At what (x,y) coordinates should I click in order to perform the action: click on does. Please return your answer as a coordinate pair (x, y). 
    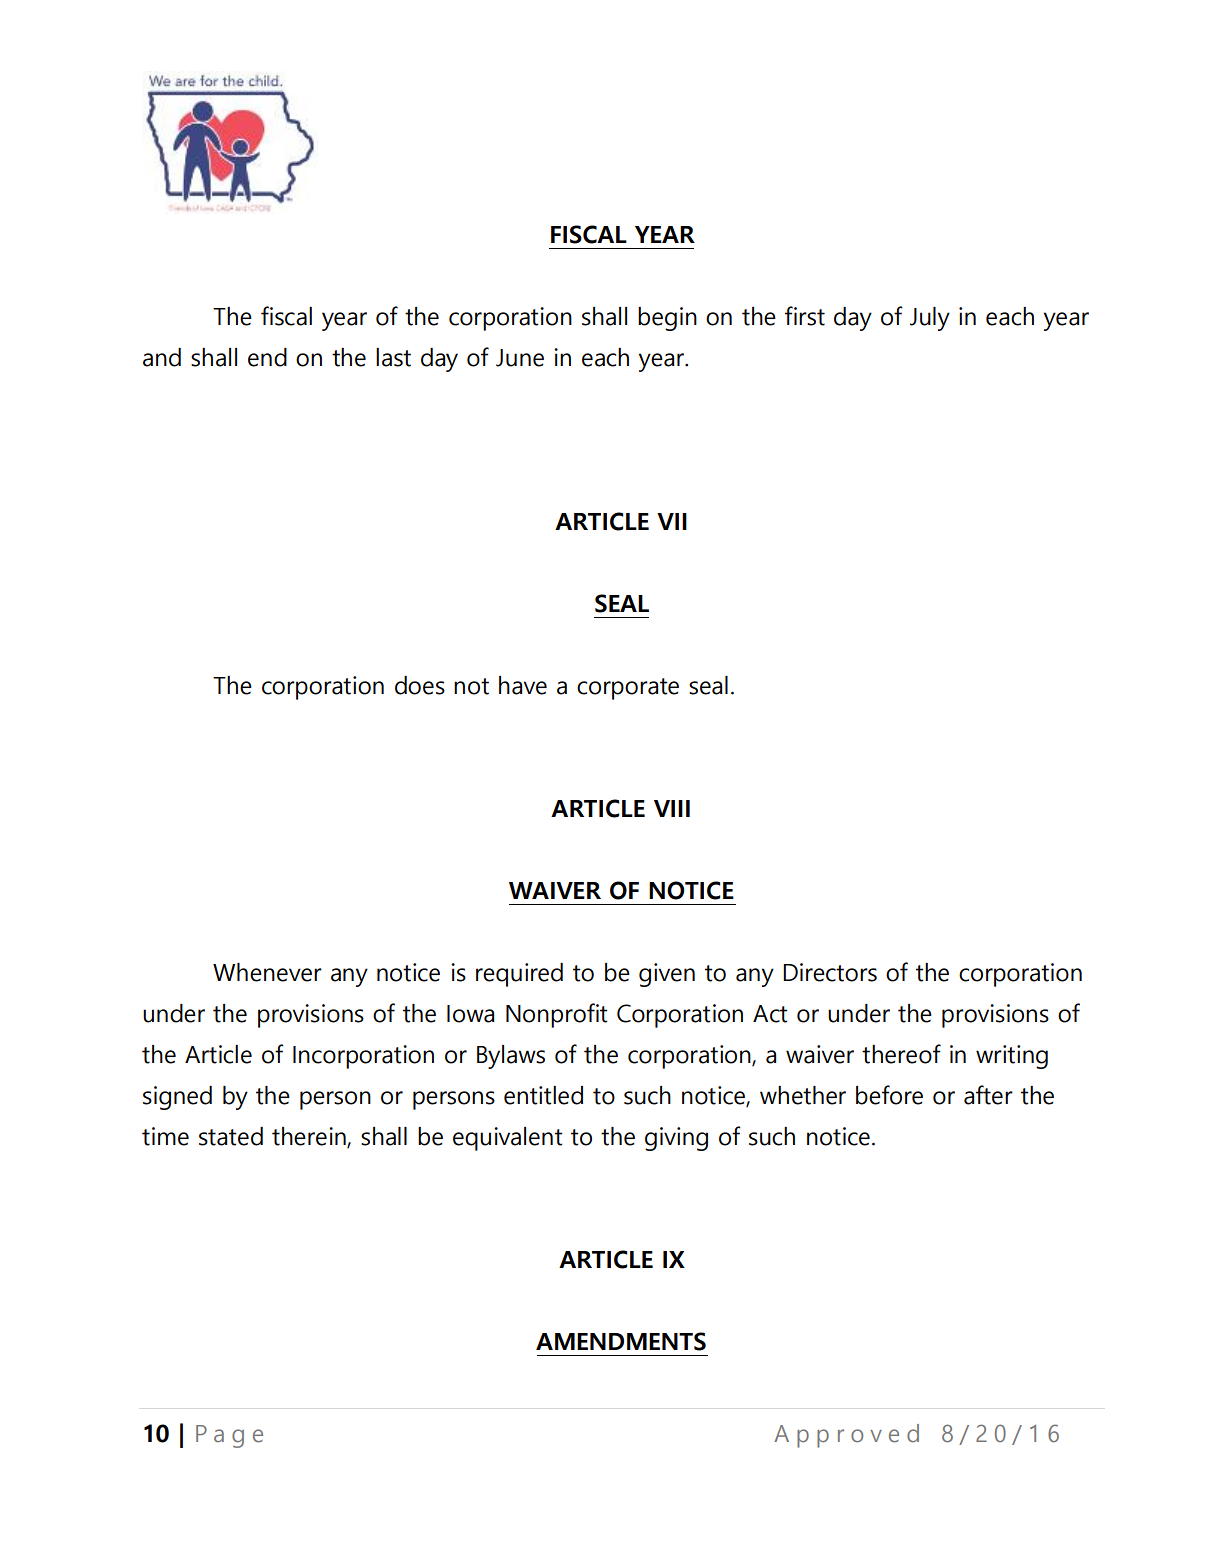
    Looking at the image, I should click on (420, 685).
